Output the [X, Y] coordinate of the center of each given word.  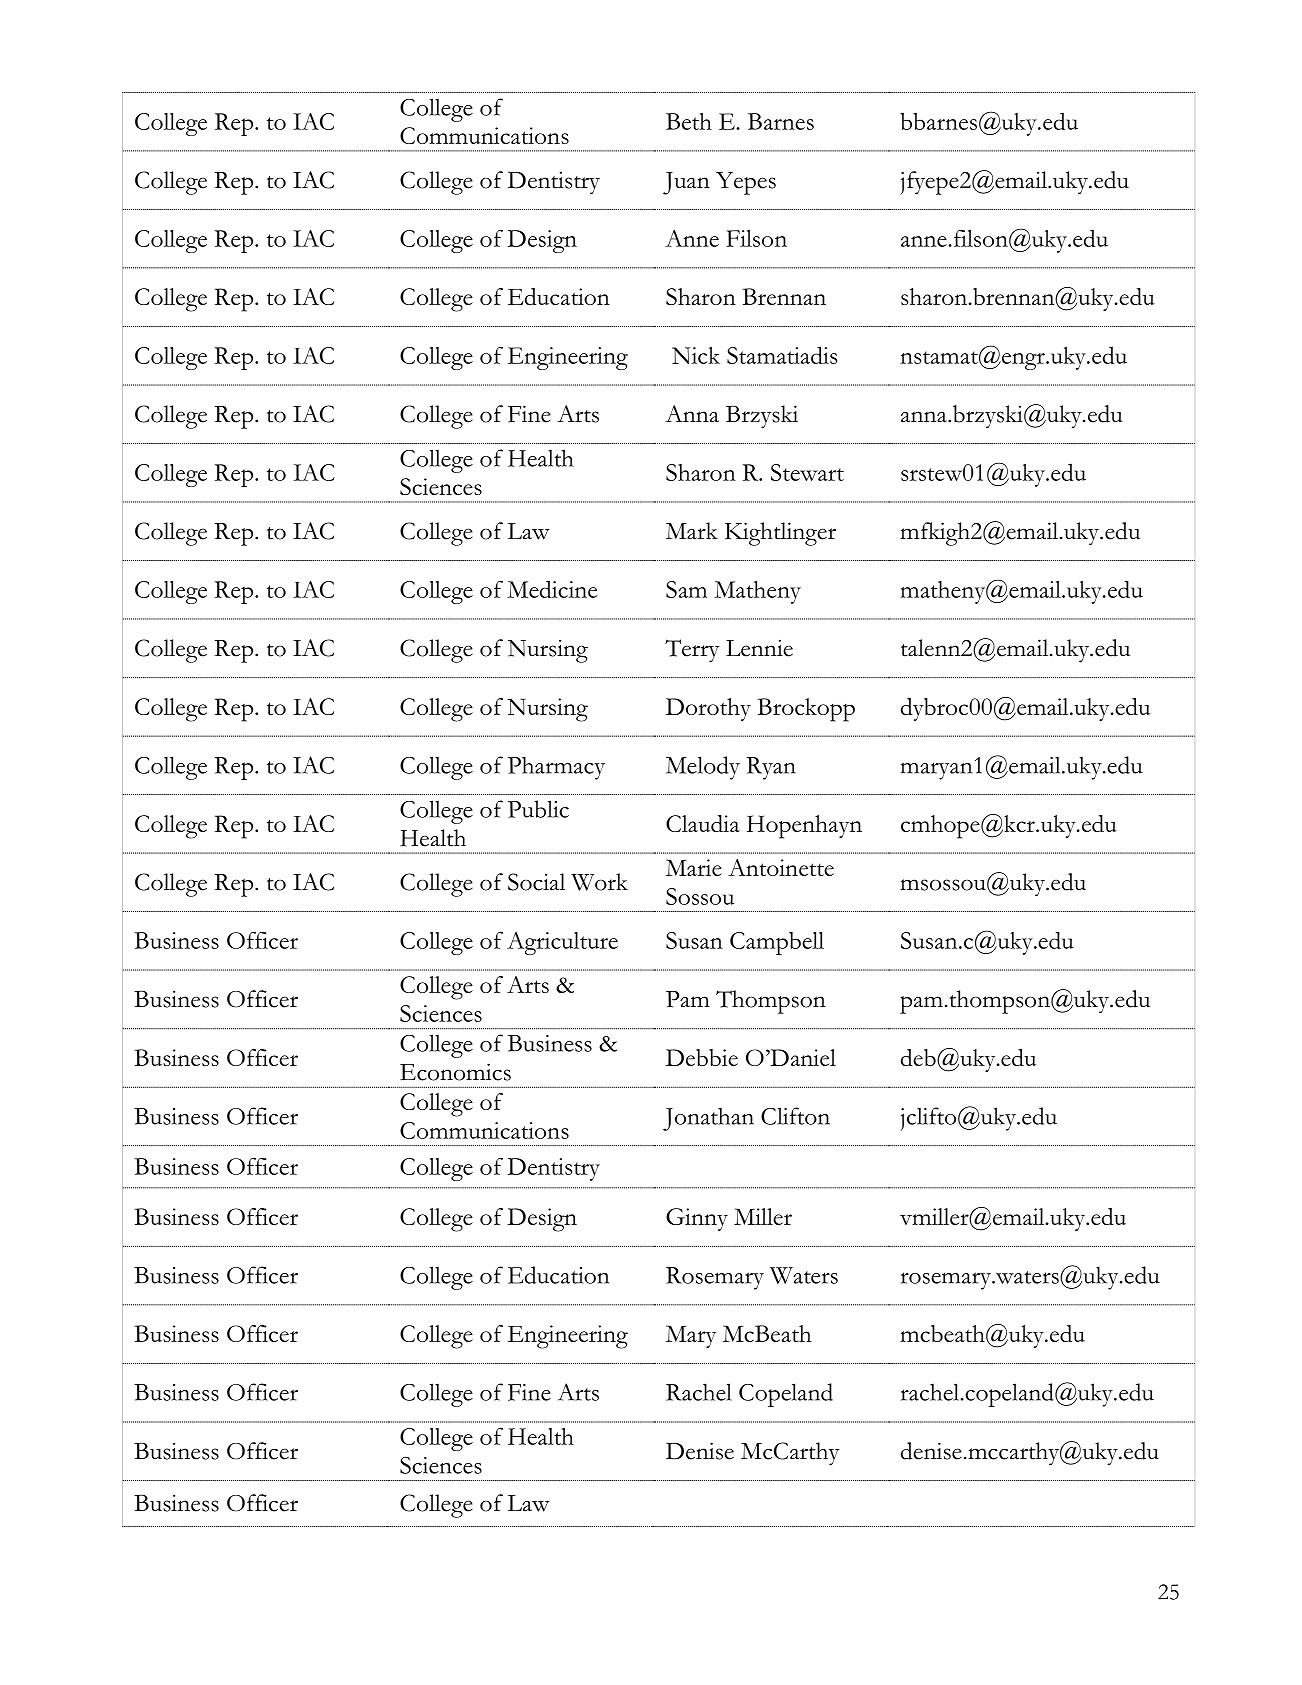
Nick [696, 355]
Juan [686, 183]
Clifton [795, 1116]
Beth [689, 121]
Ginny [697, 1219]
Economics [455, 1072]
